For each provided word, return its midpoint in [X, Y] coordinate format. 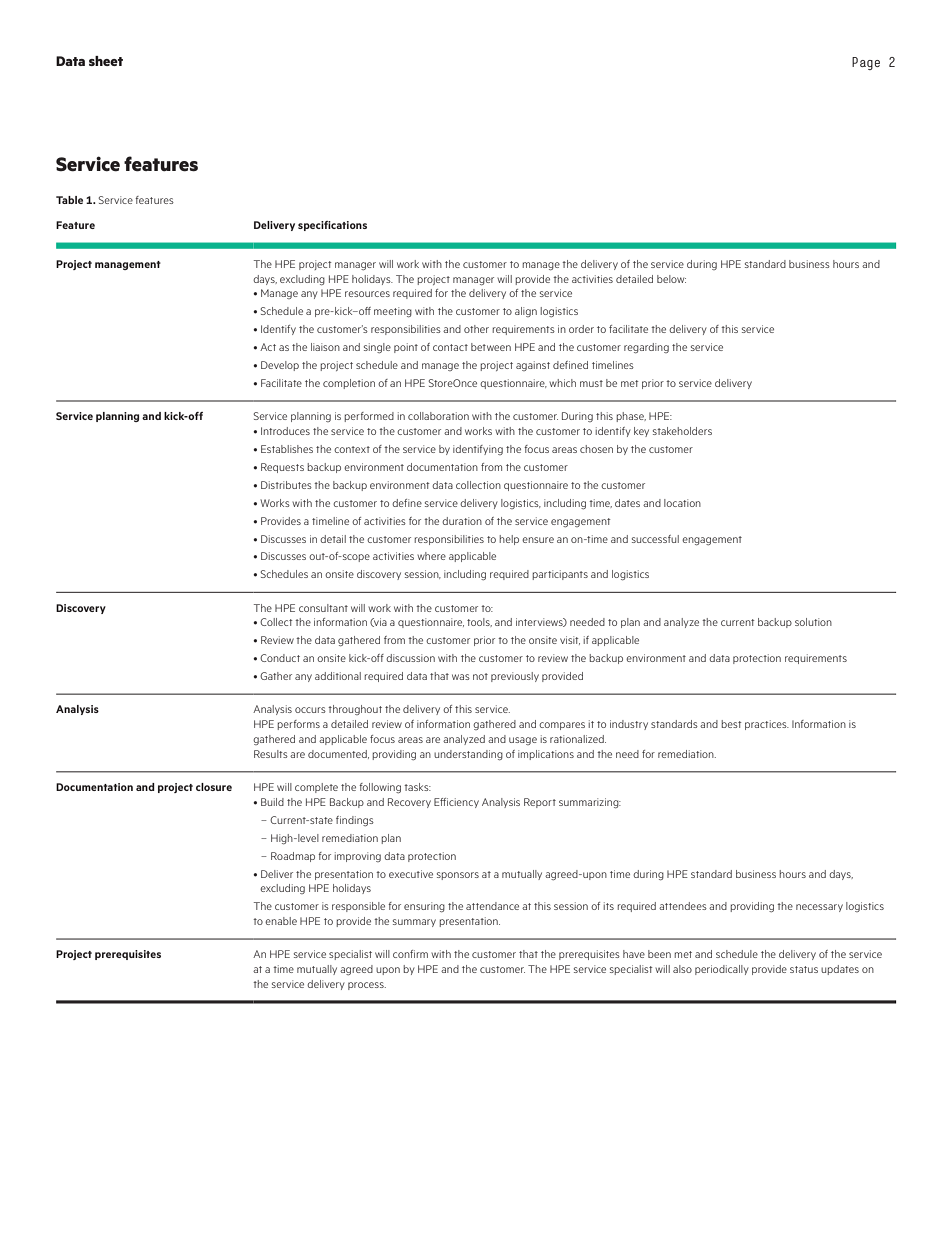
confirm [410, 954]
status [804, 969]
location [682, 503]
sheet [106, 61]
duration [462, 521]
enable [281, 921]
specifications [332, 226]
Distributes [286, 485]
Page [866, 63]
